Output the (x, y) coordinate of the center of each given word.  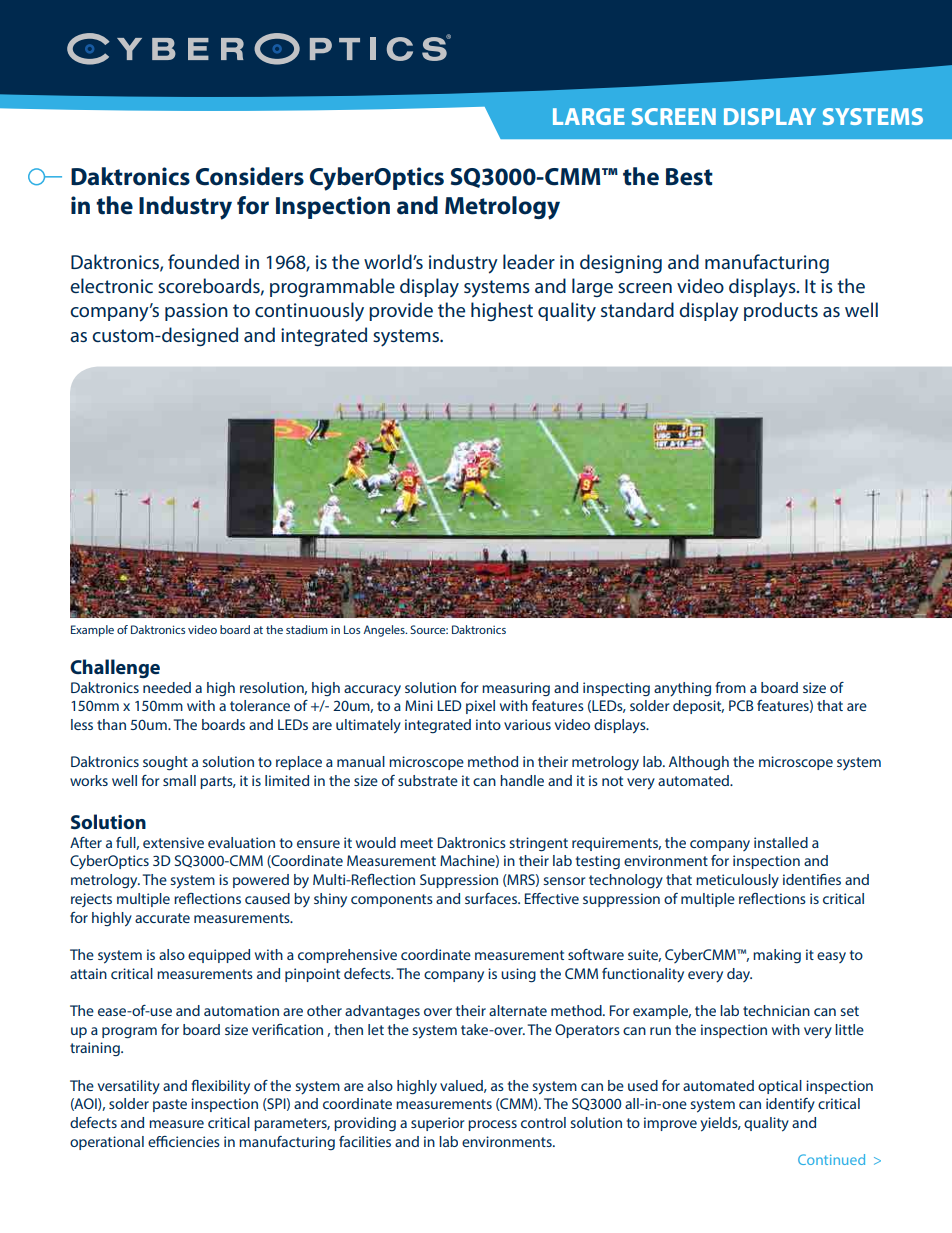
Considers (250, 176)
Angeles (385, 631)
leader (529, 261)
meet (416, 843)
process (492, 1125)
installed (781, 842)
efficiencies (184, 1141)
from (730, 687)
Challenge (115, 668)
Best (689, 177)
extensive (173, 842)
